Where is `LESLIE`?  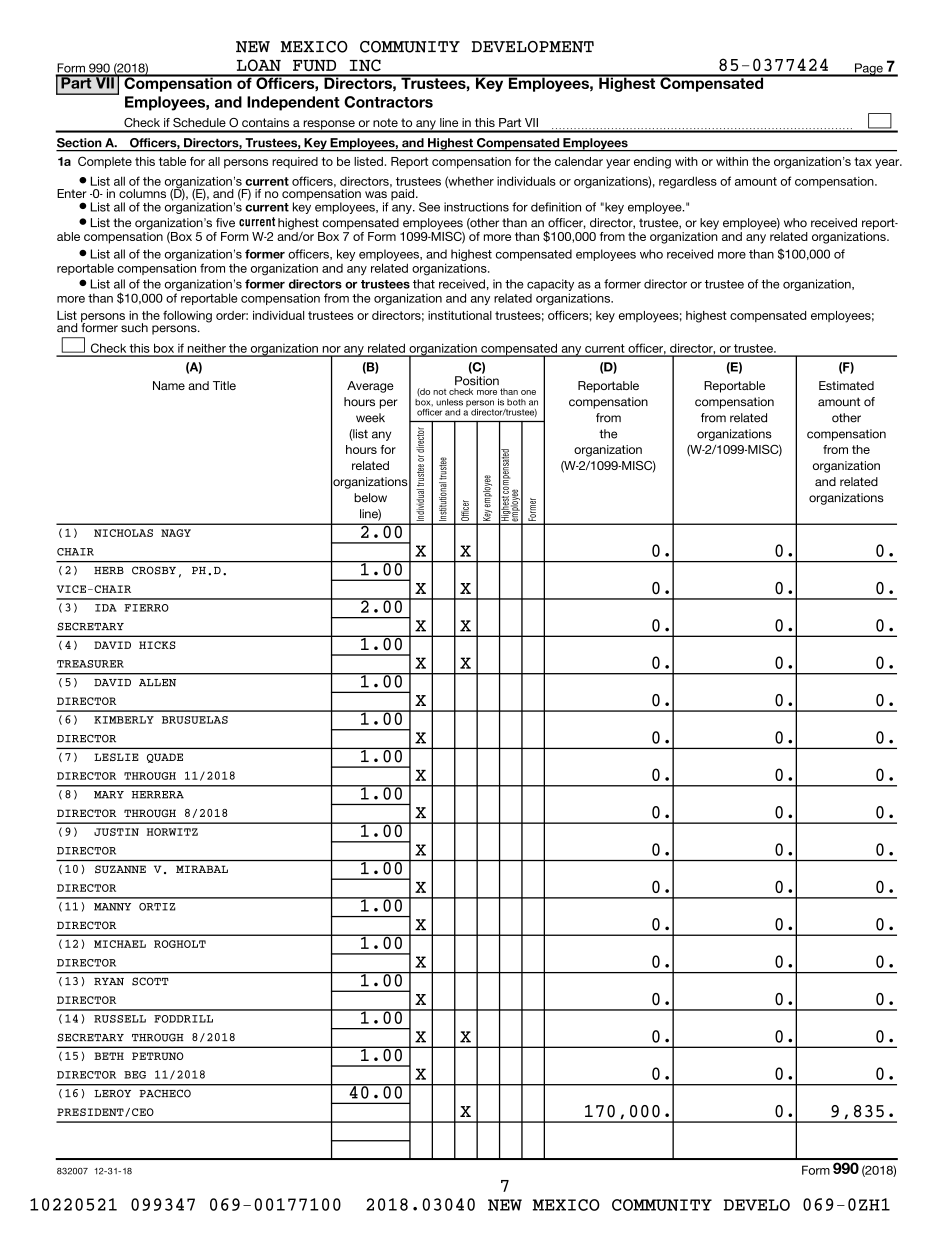 LESLIE is located at coordinates (116, 757).
